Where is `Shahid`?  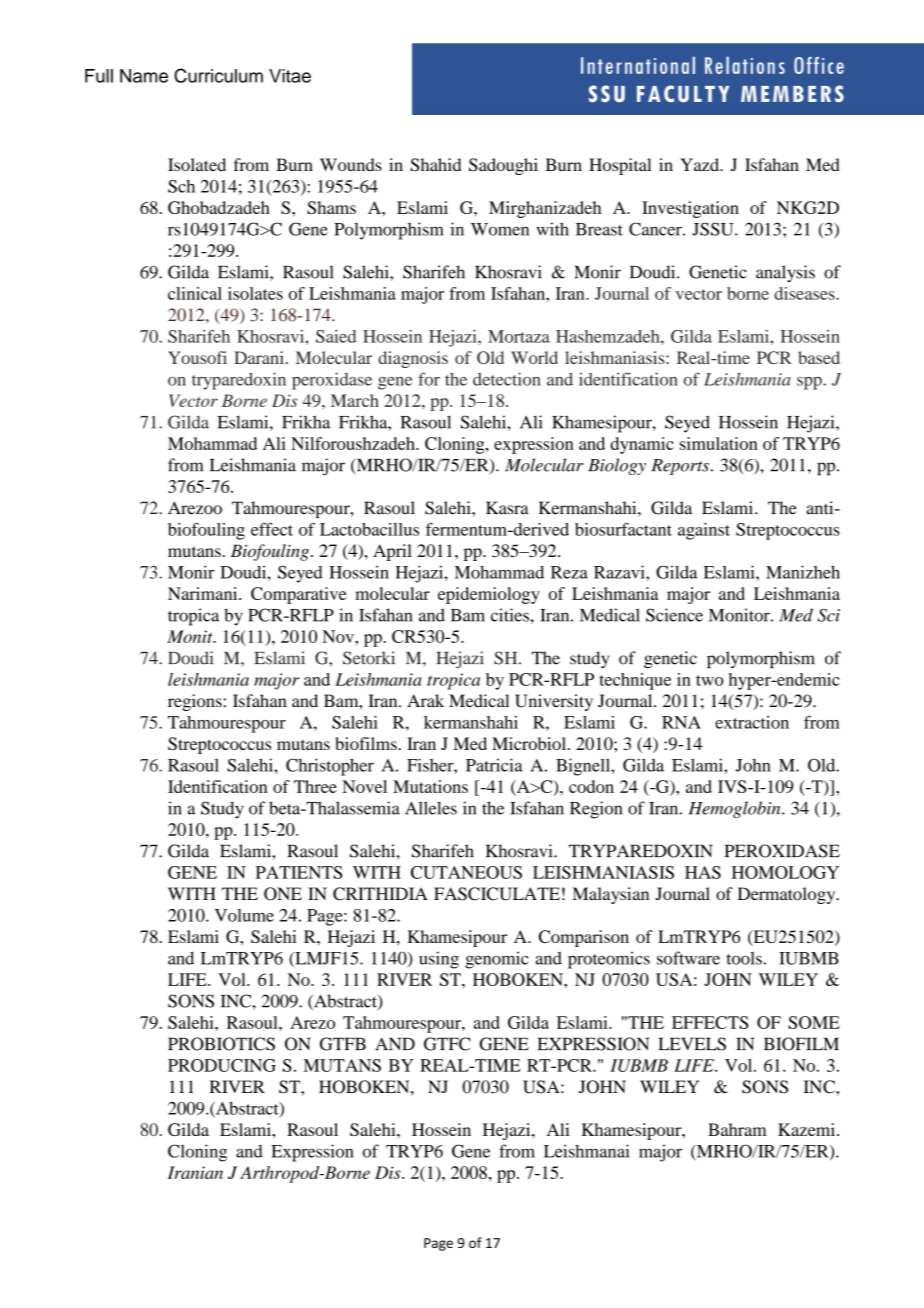 Shahid is located at coordinates (435, 165).
